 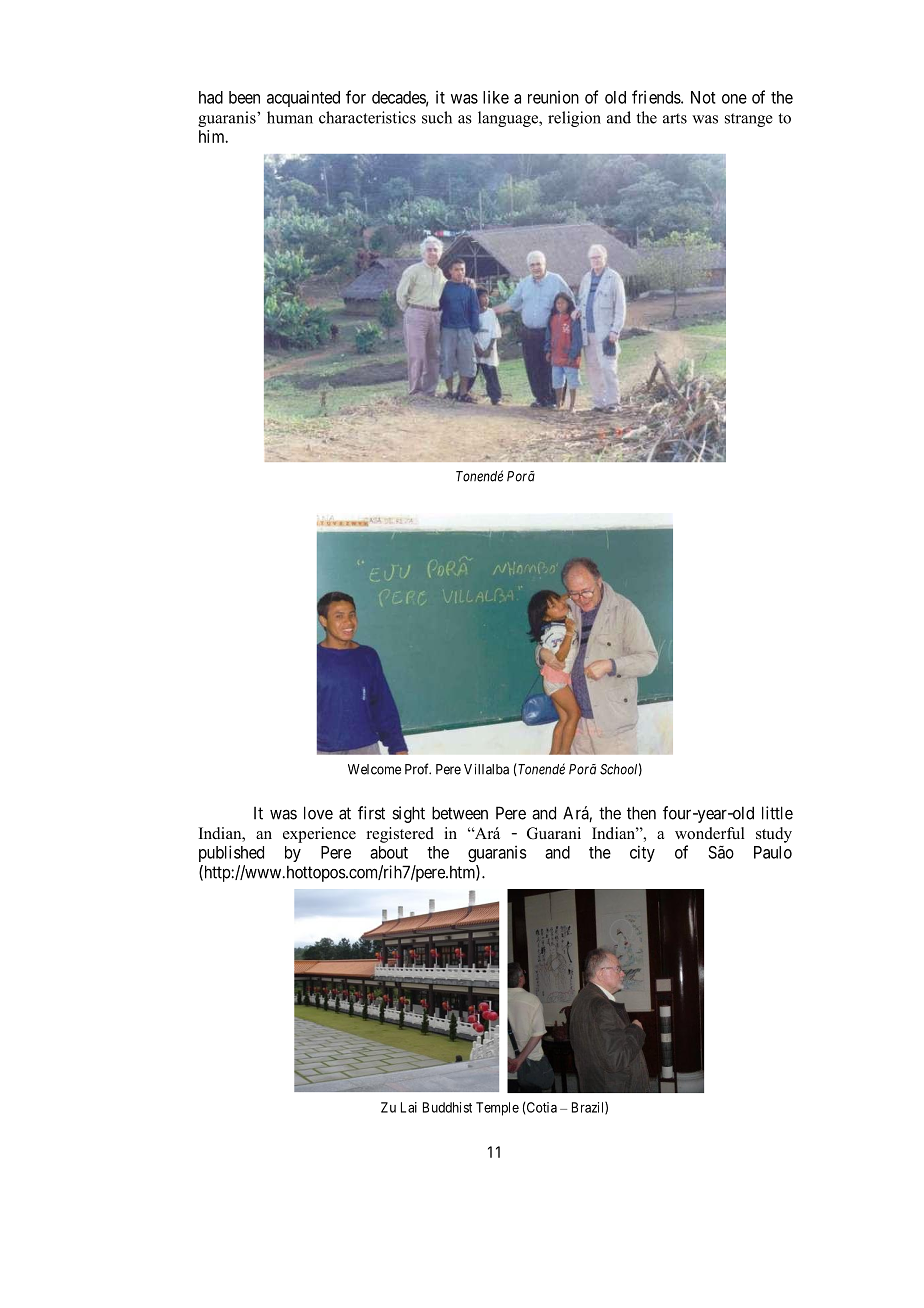 What do you see at coordinates (409, 1107) in the screenshot?
I see `Lai` at bounding box center [409, 1107].
